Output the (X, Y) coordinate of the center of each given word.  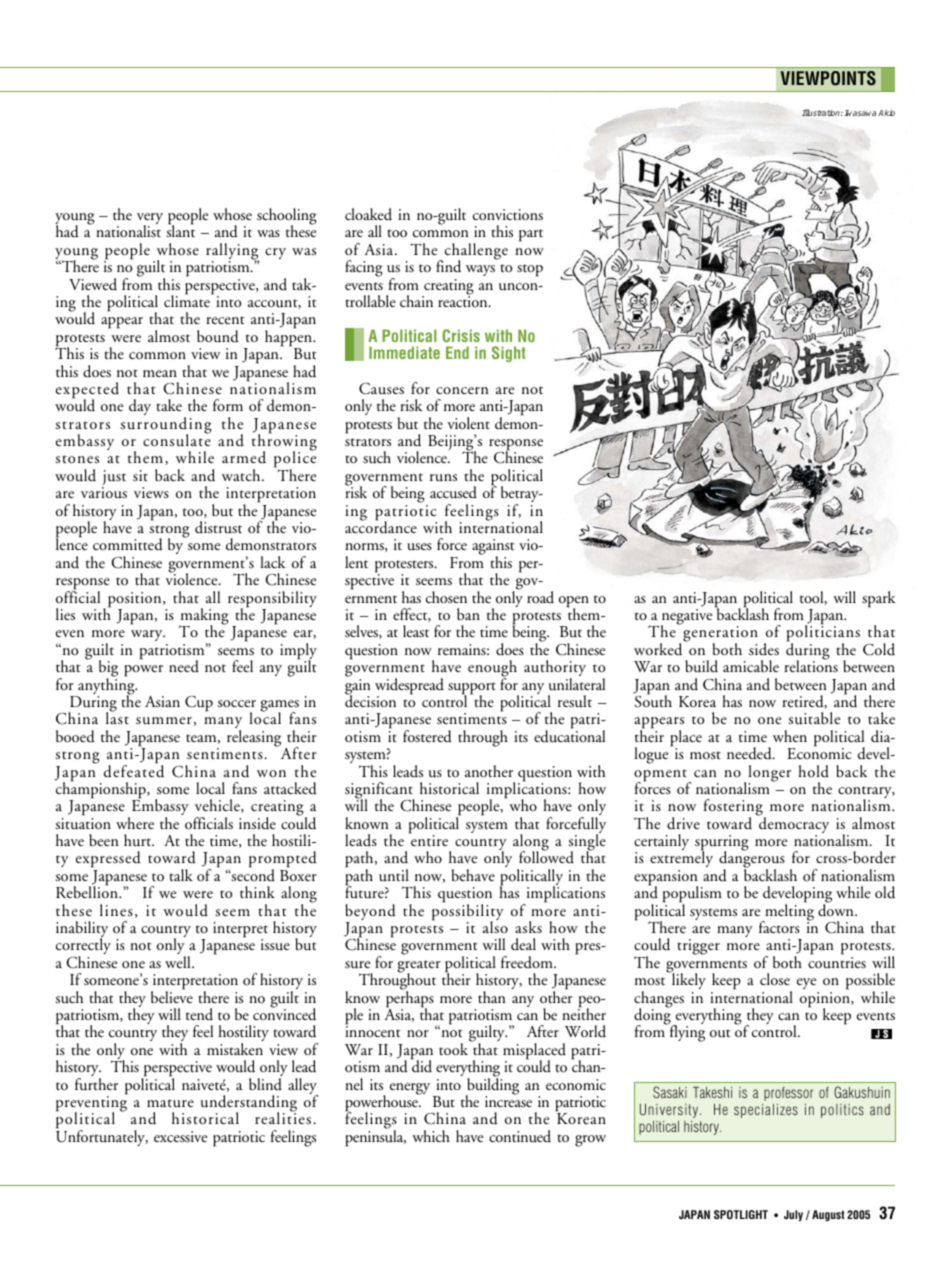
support (472, 689)
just (114, 479)
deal (523, 944)
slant (180, 231)
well (179, 962)
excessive (180, 1136)
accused (453, 492)
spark (878, 599)
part (531, 235)
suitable (814, 718)
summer (164, 721)
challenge (475, 252)
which (431, 1136)
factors (779, 927)
